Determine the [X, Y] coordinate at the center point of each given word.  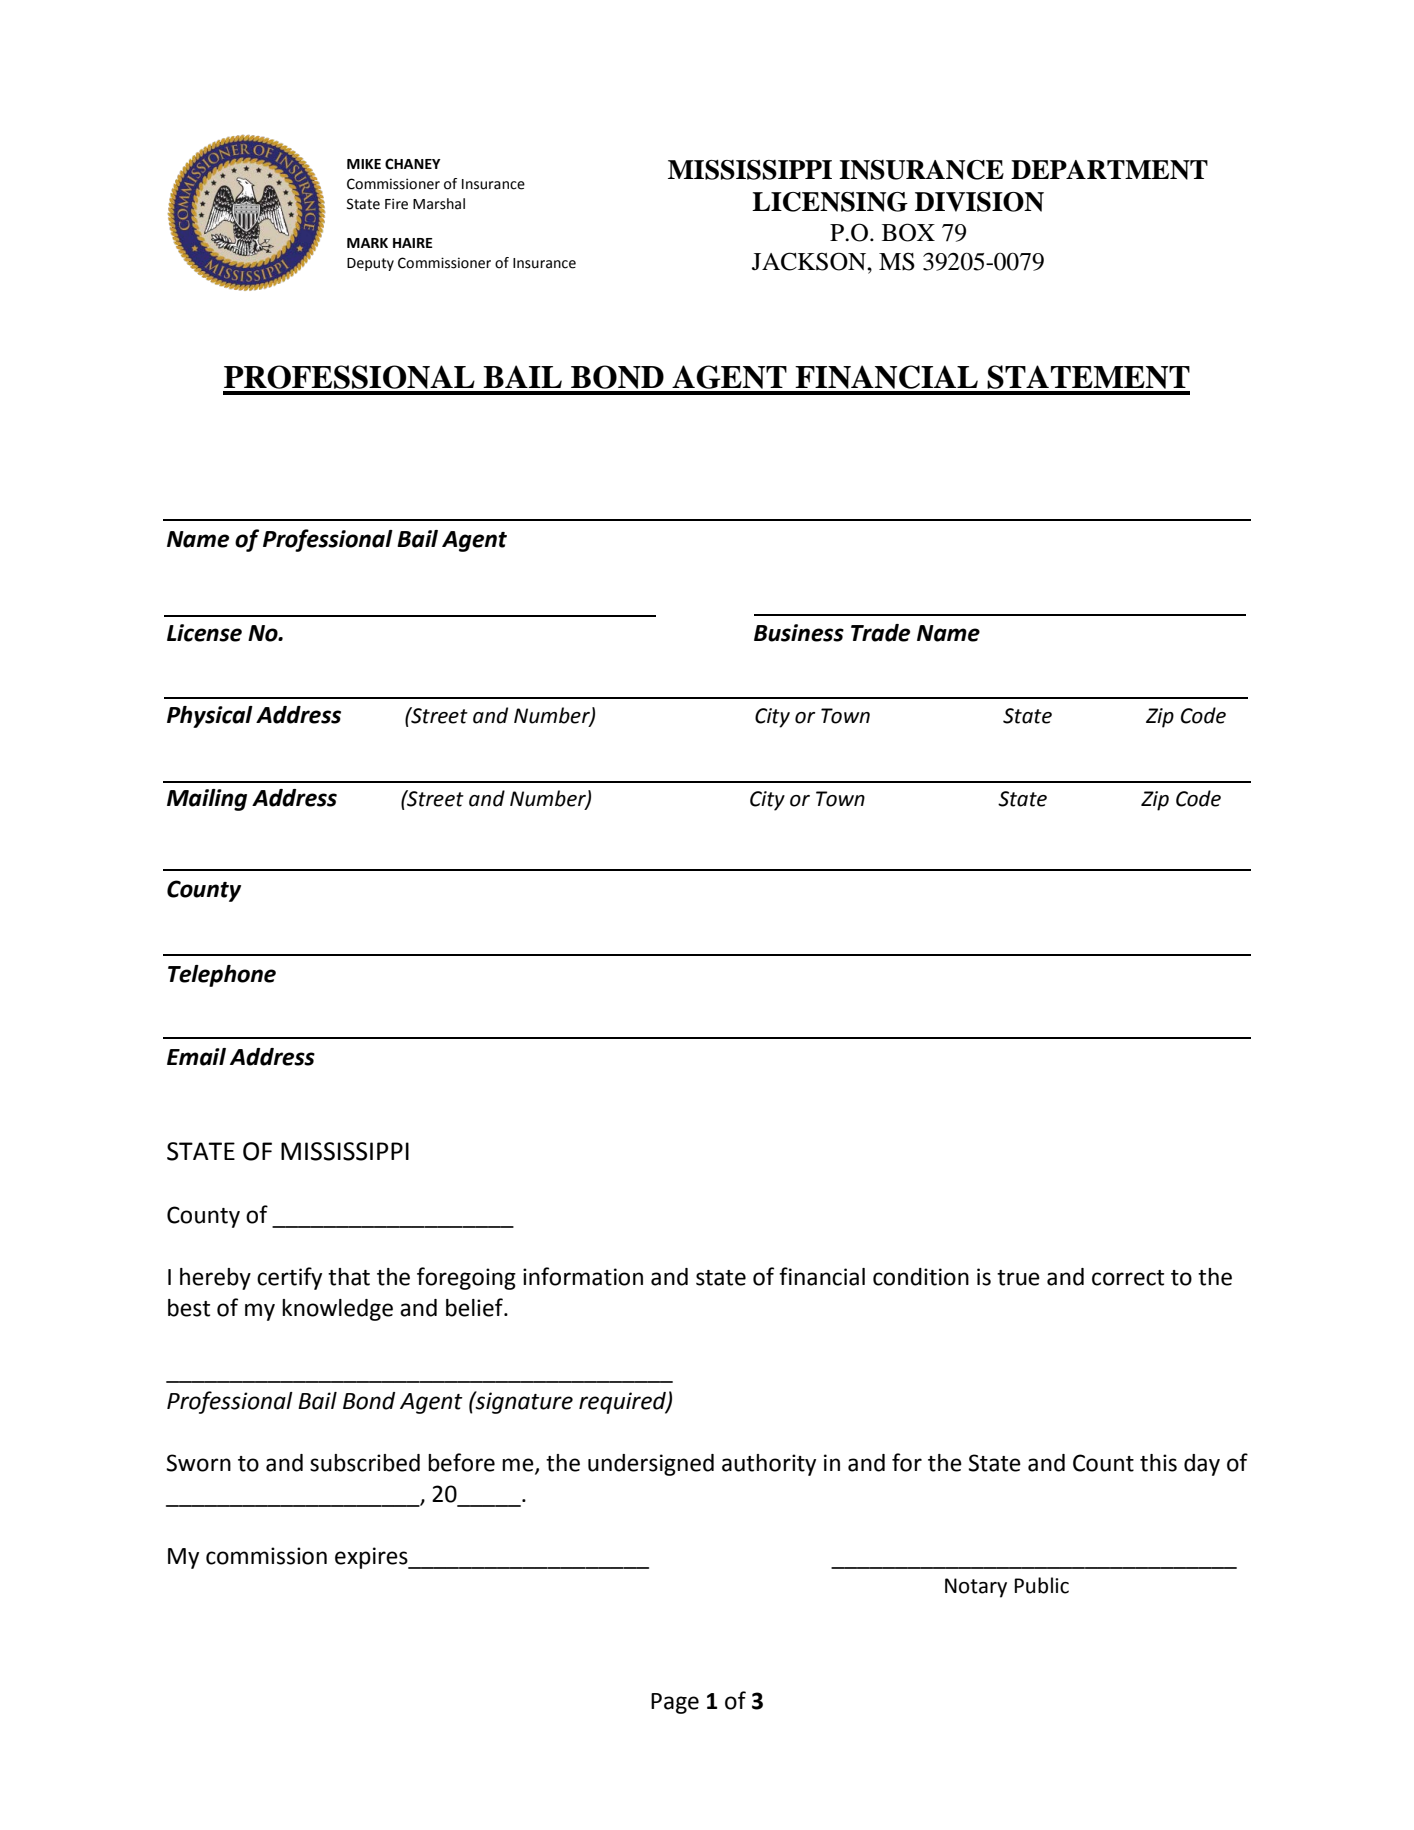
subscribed [365, 1463]
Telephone [222, 976]
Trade [880, 633]
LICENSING [830, 202]
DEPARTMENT [1109, 170]
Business [799, 633]
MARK [367, 243]
